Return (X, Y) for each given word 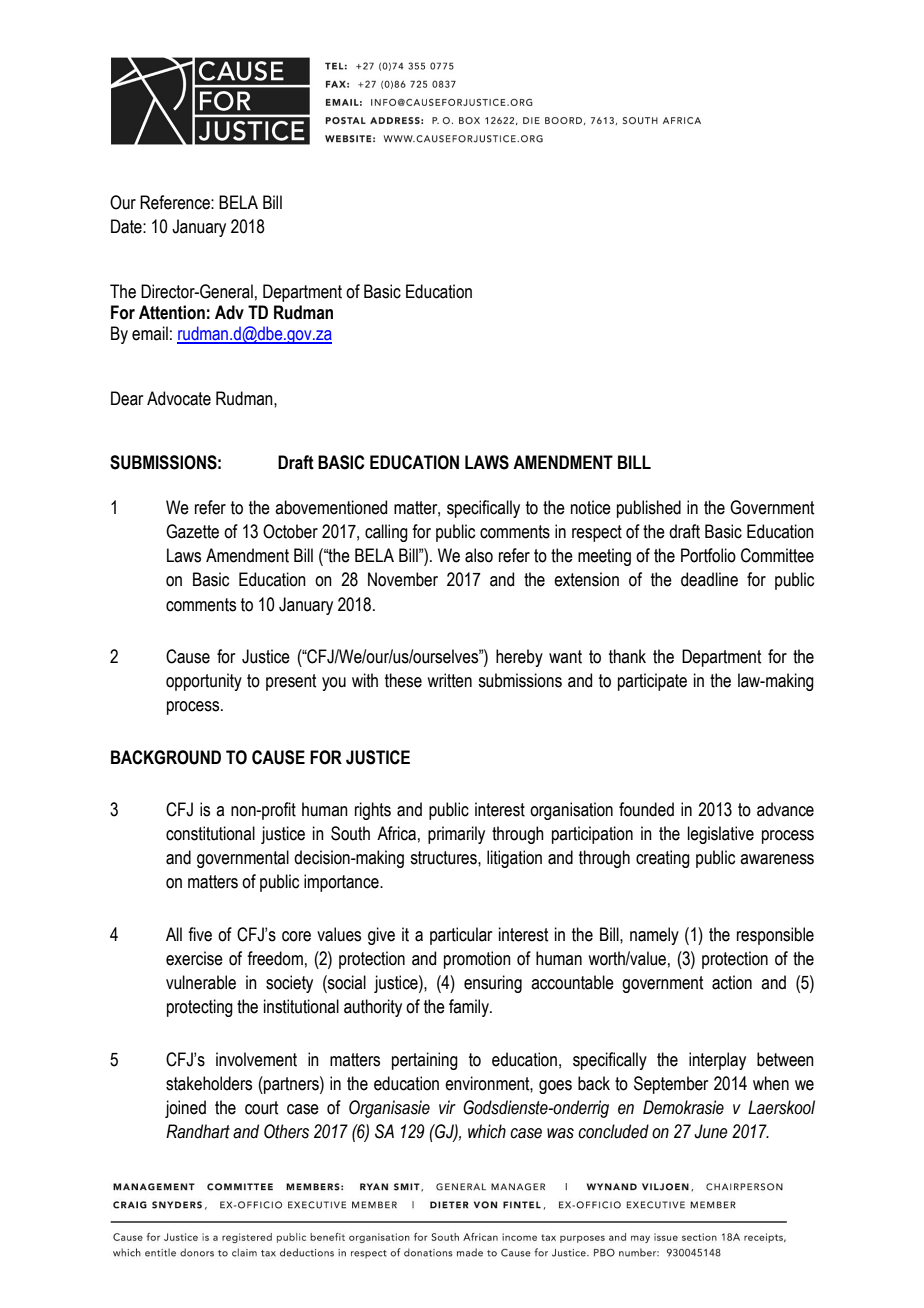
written (449, 680)
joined (185, 1109)
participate (652, 682)
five (200, 934)
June (711, 1131)
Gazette (192, 531)
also (479, 555)
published (649, 509)
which (487, 1131)
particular (461, 936)
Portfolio (708, 555)
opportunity (204, 682)
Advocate (179, 398)
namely (654, 936)
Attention (172, 312)
